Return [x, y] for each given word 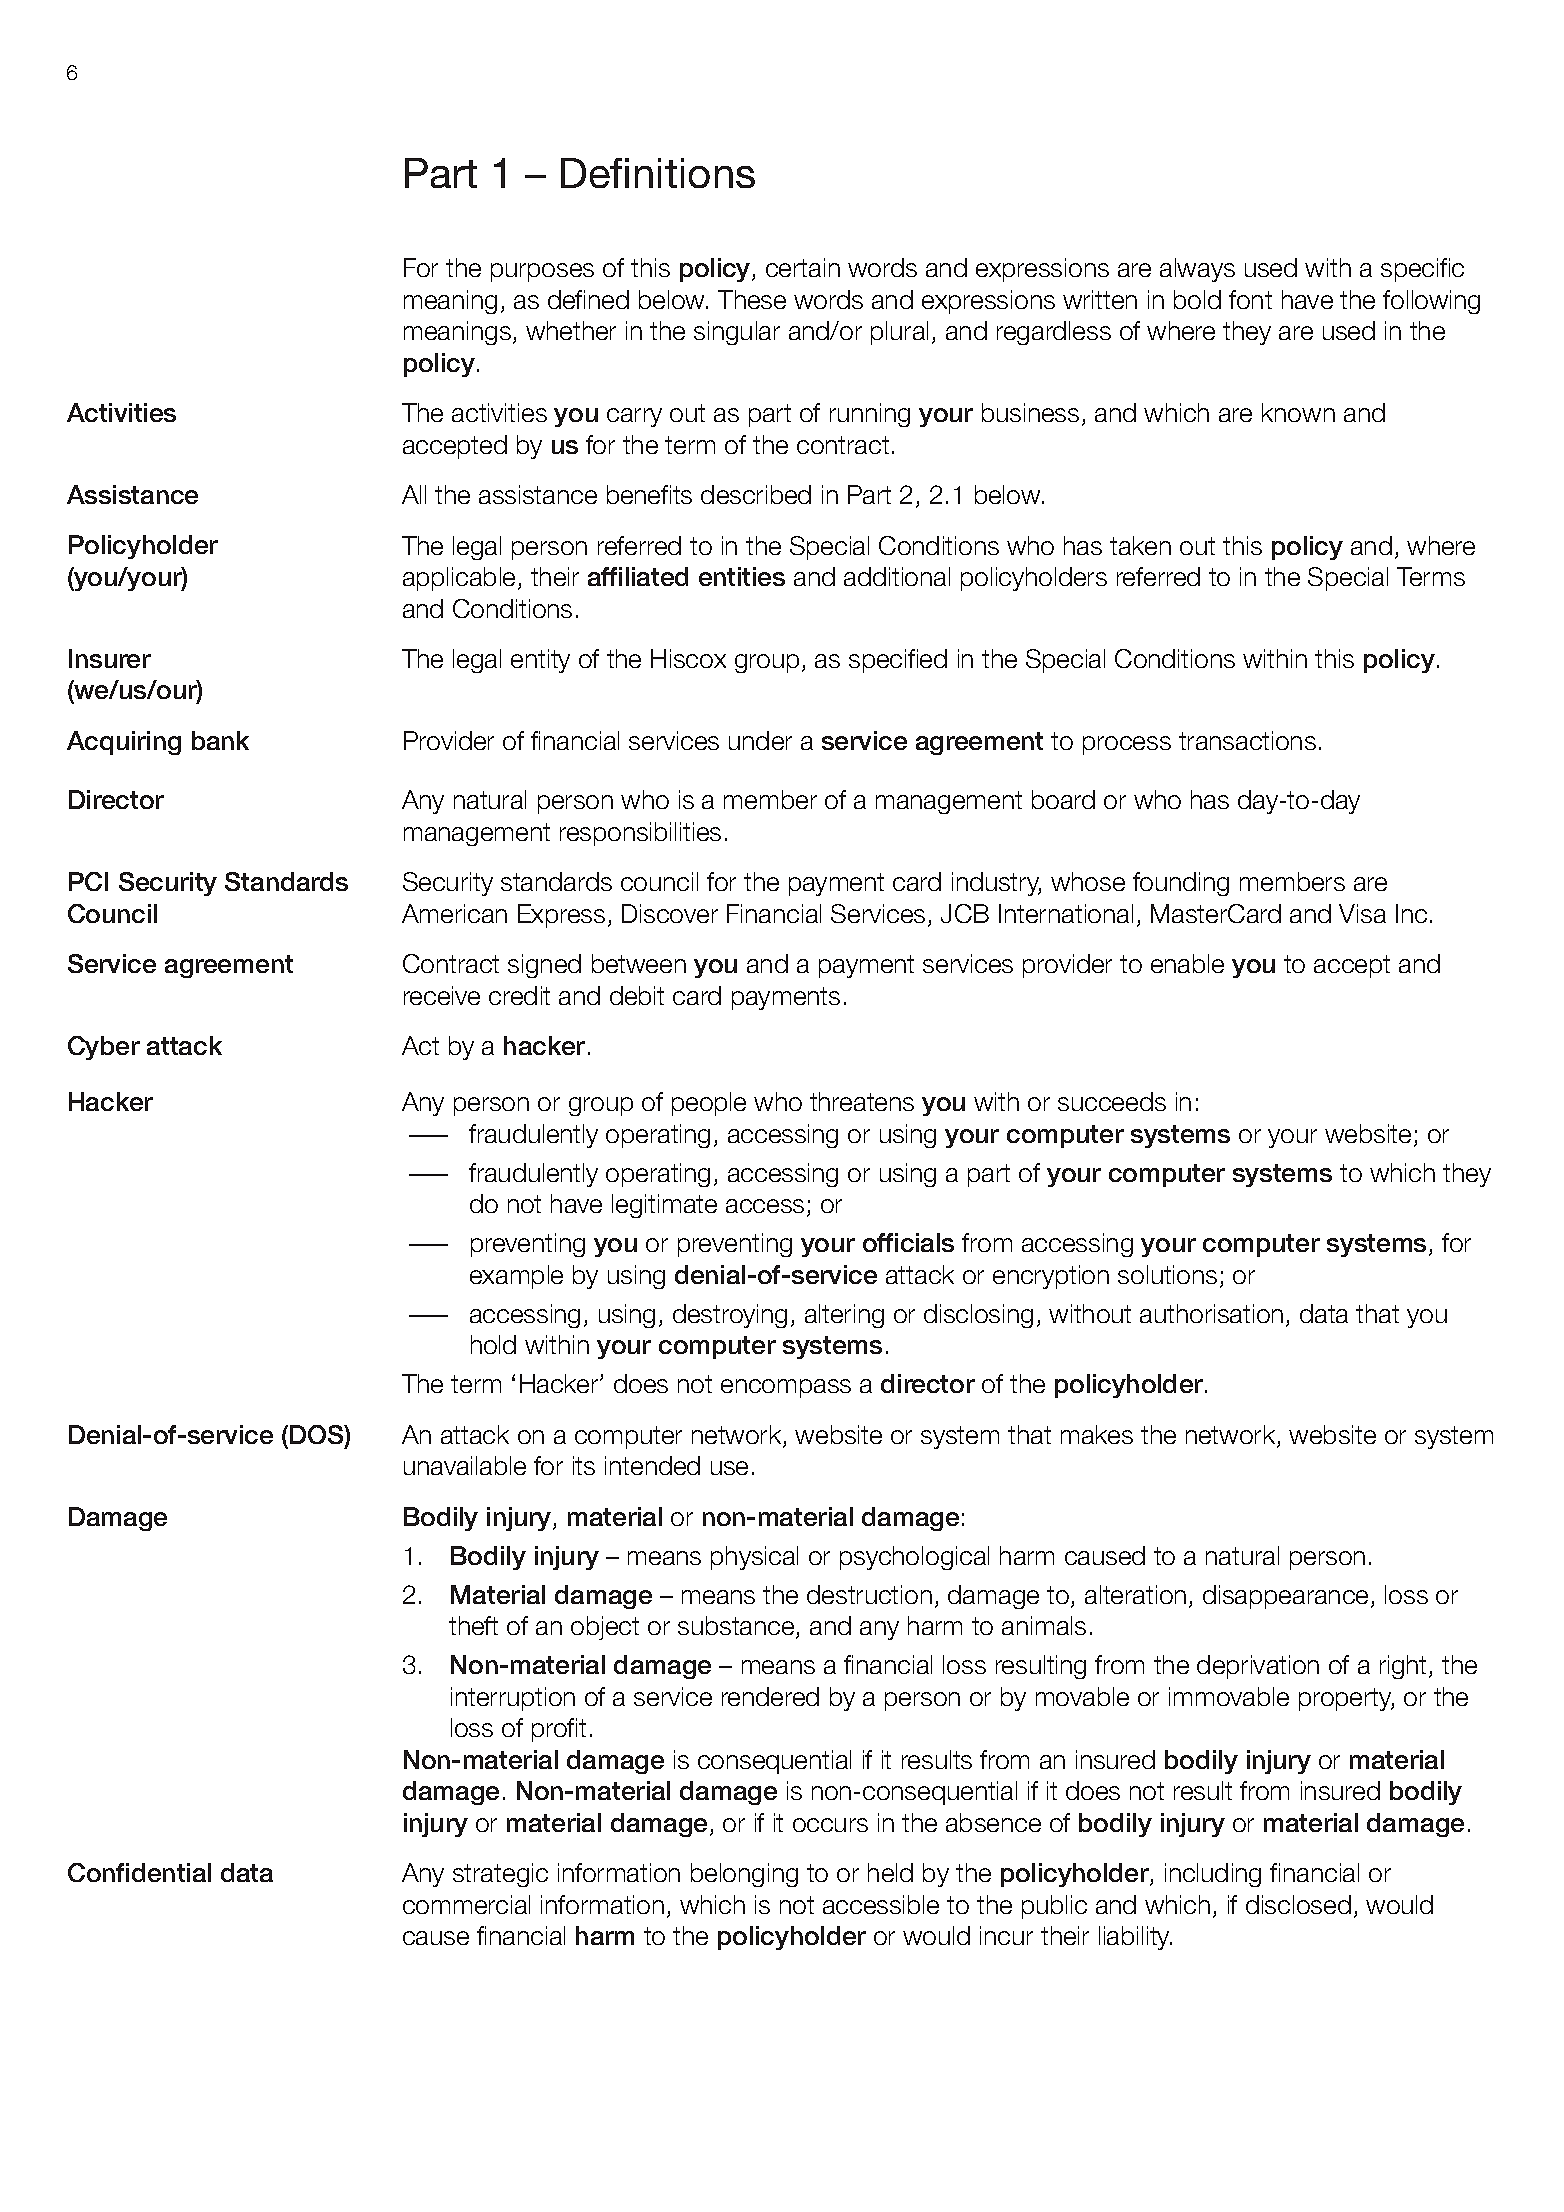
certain [803, 267]
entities [742, 576]
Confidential [139, 1872]
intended [652, 1465]
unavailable [465, 1465]
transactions [1247, 740]
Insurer [110, 658]
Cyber [104, 1048]
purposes [542, 272]
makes [1097, 1434]
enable [1187, 963]
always [1197, 270]
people [709, 1104]
